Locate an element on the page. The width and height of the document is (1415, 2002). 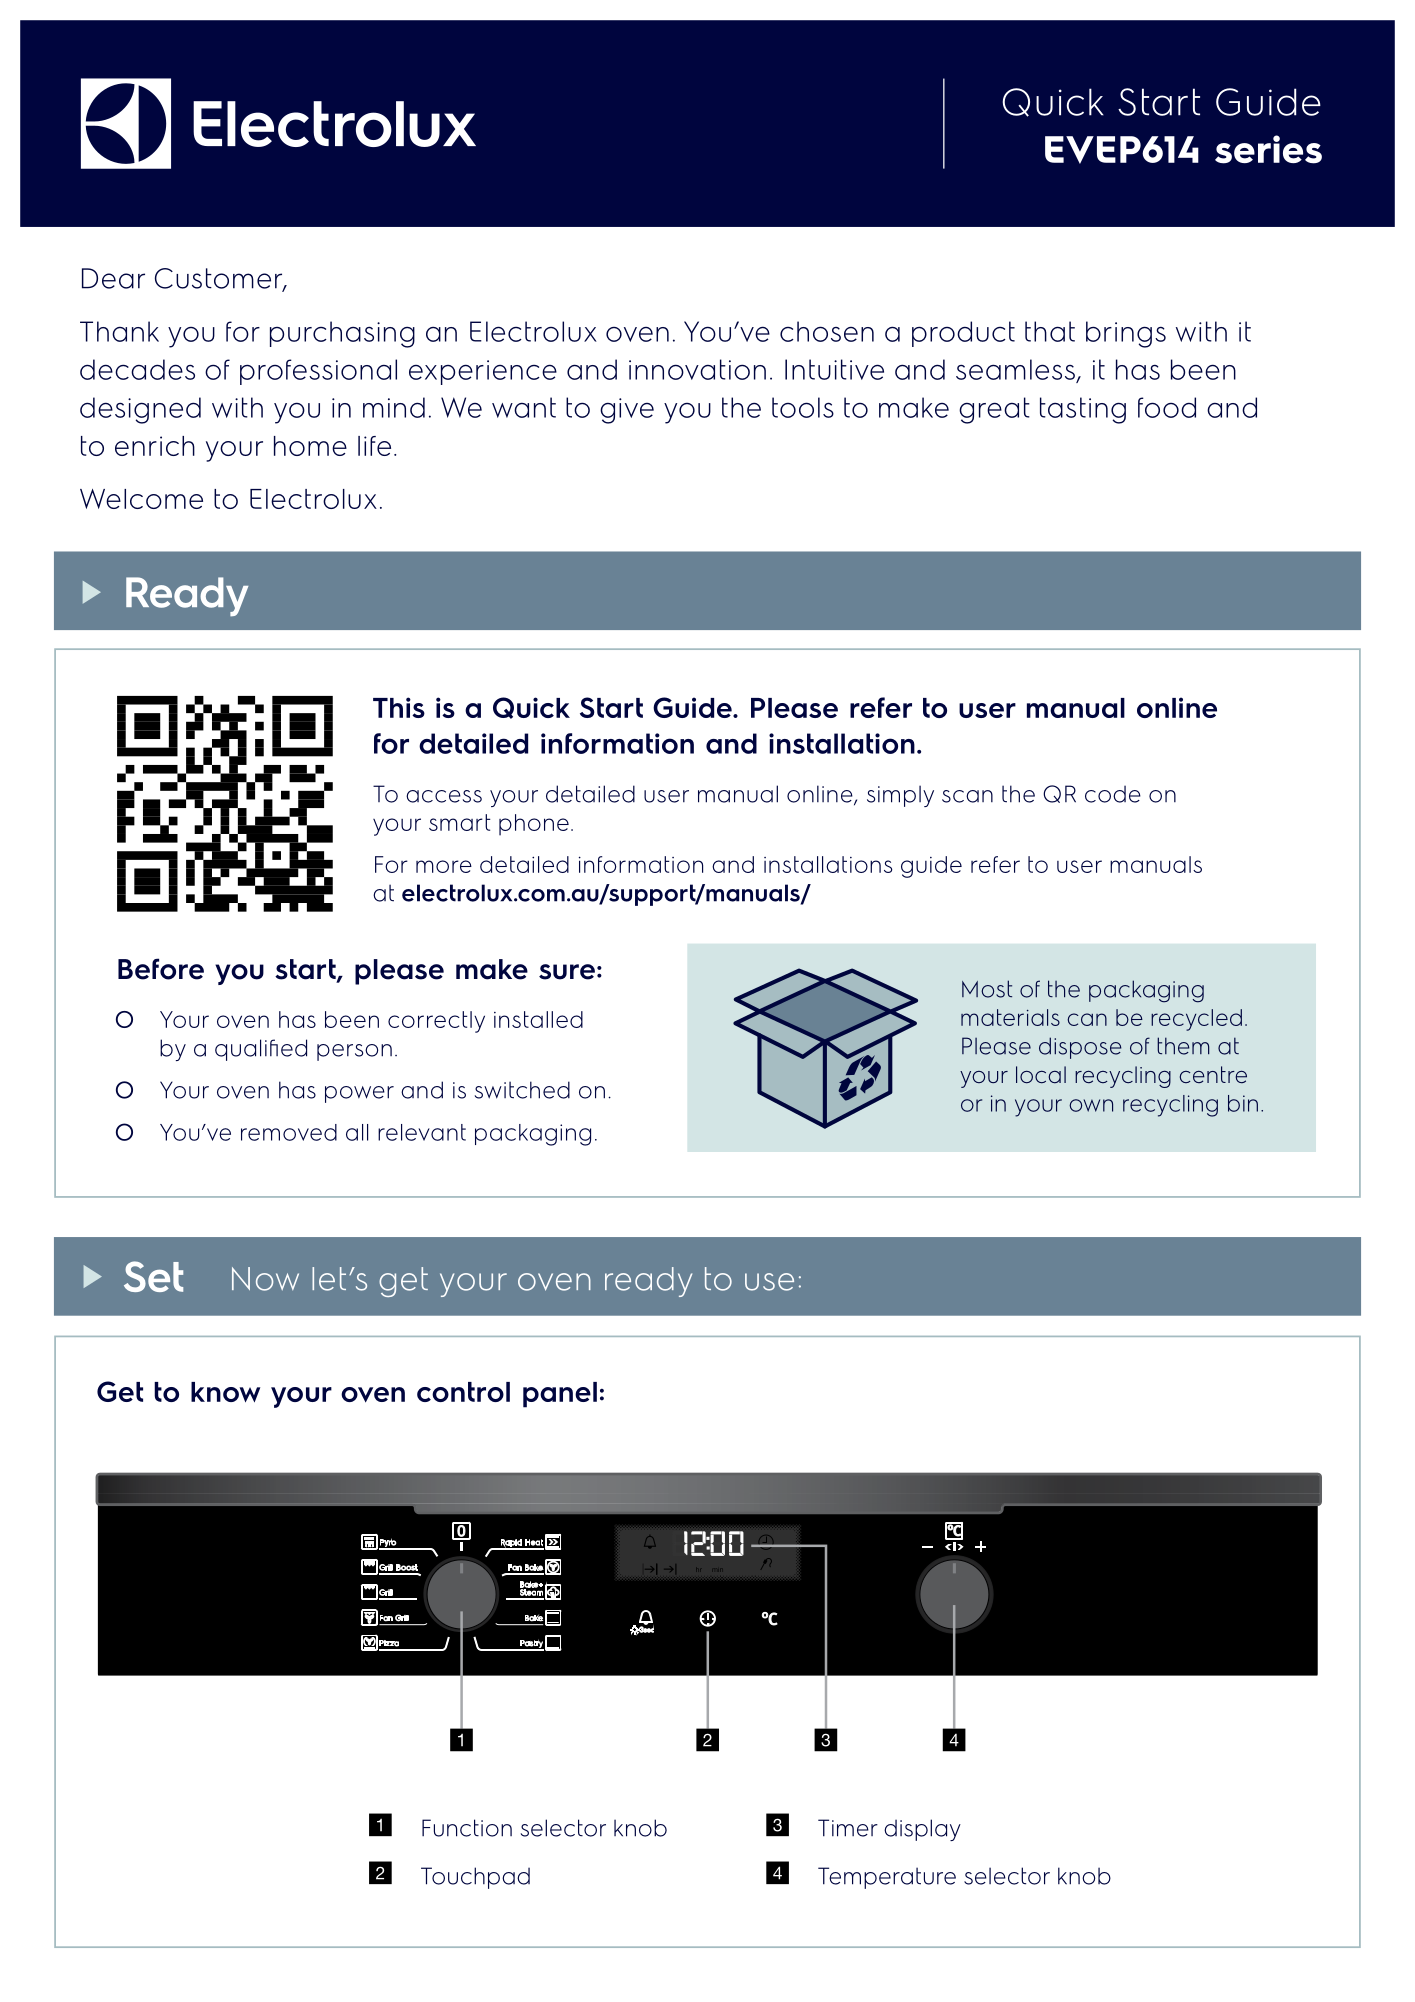
chosen is located at coordinates (827, 331).
